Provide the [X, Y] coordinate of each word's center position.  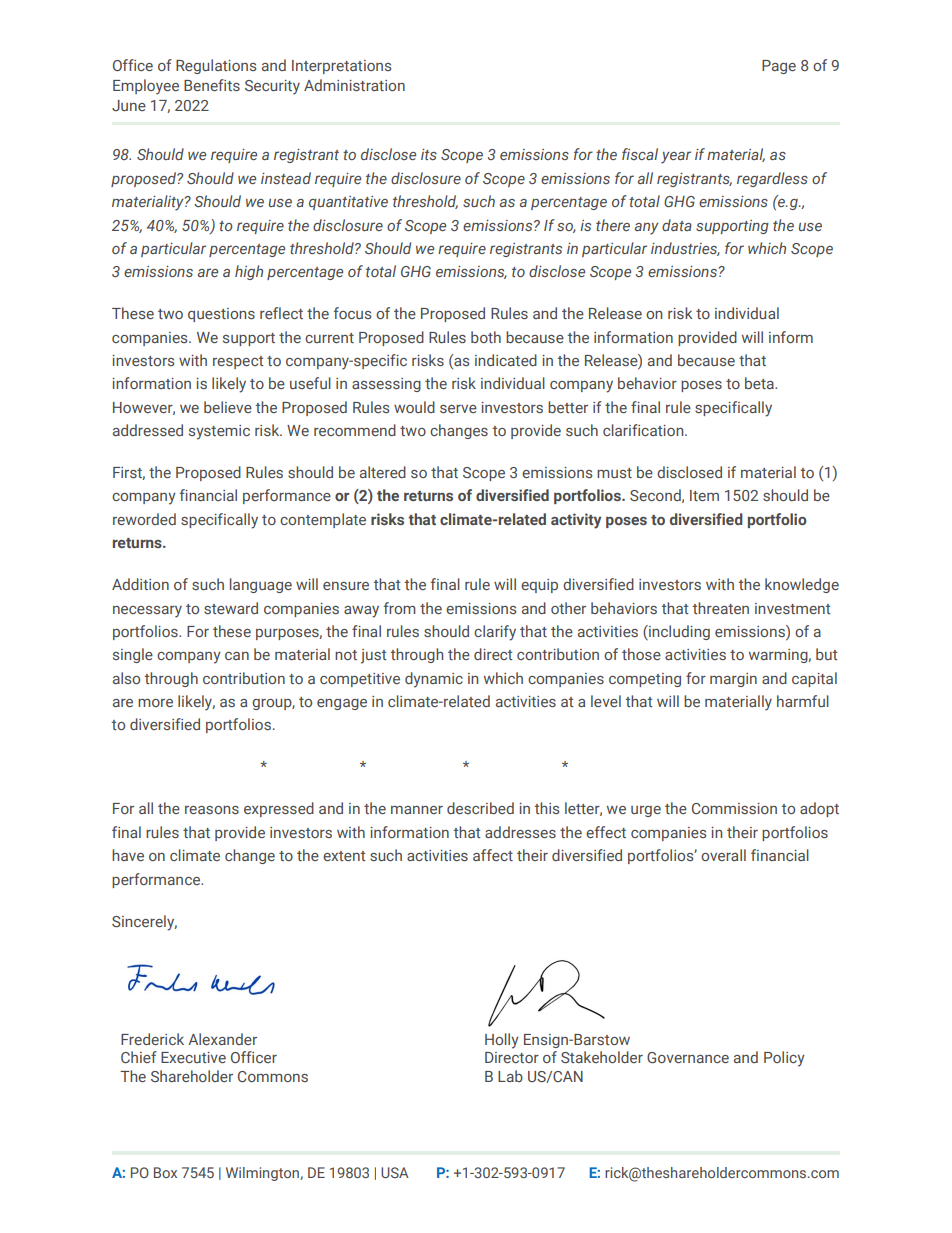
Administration [354, 85]
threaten [720, 608]
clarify [495, 633]
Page [779, 67]
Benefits [212, 85]
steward [231, 608]
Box [165, 1172]
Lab [510, 1076]
